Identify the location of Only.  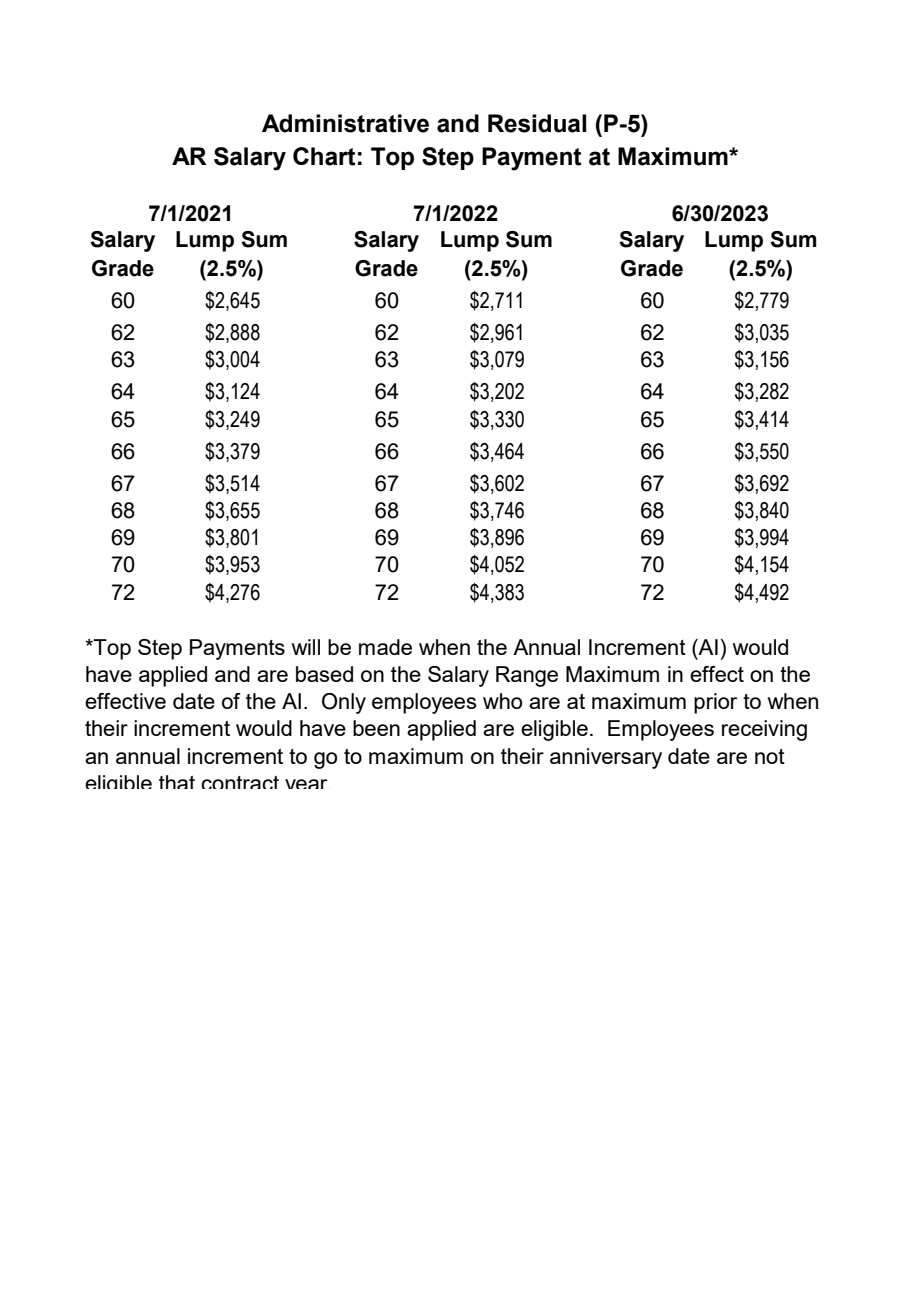
(344, 703).
